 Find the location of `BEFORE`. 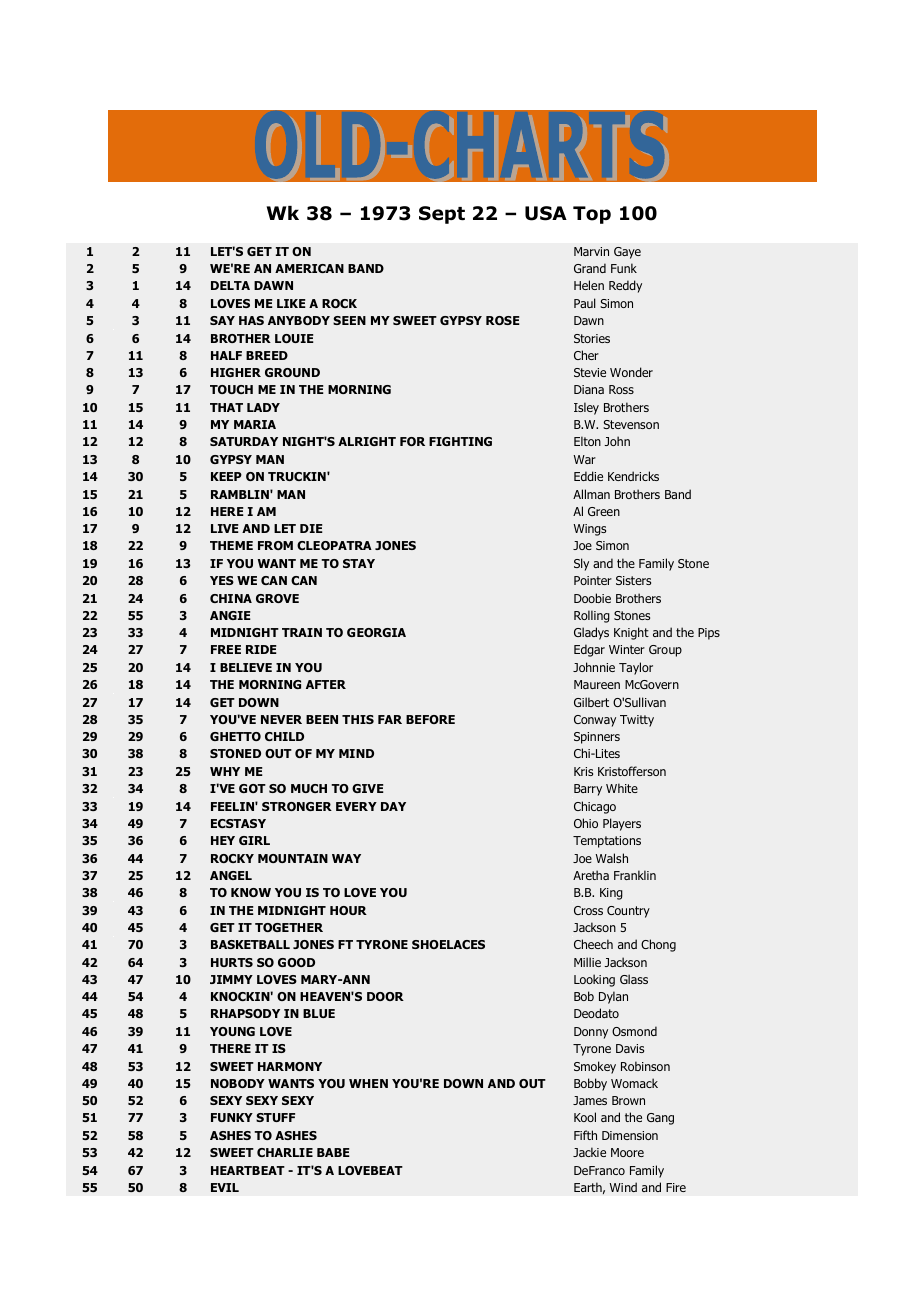

BEFORE is located at coordinates (430, 719).
